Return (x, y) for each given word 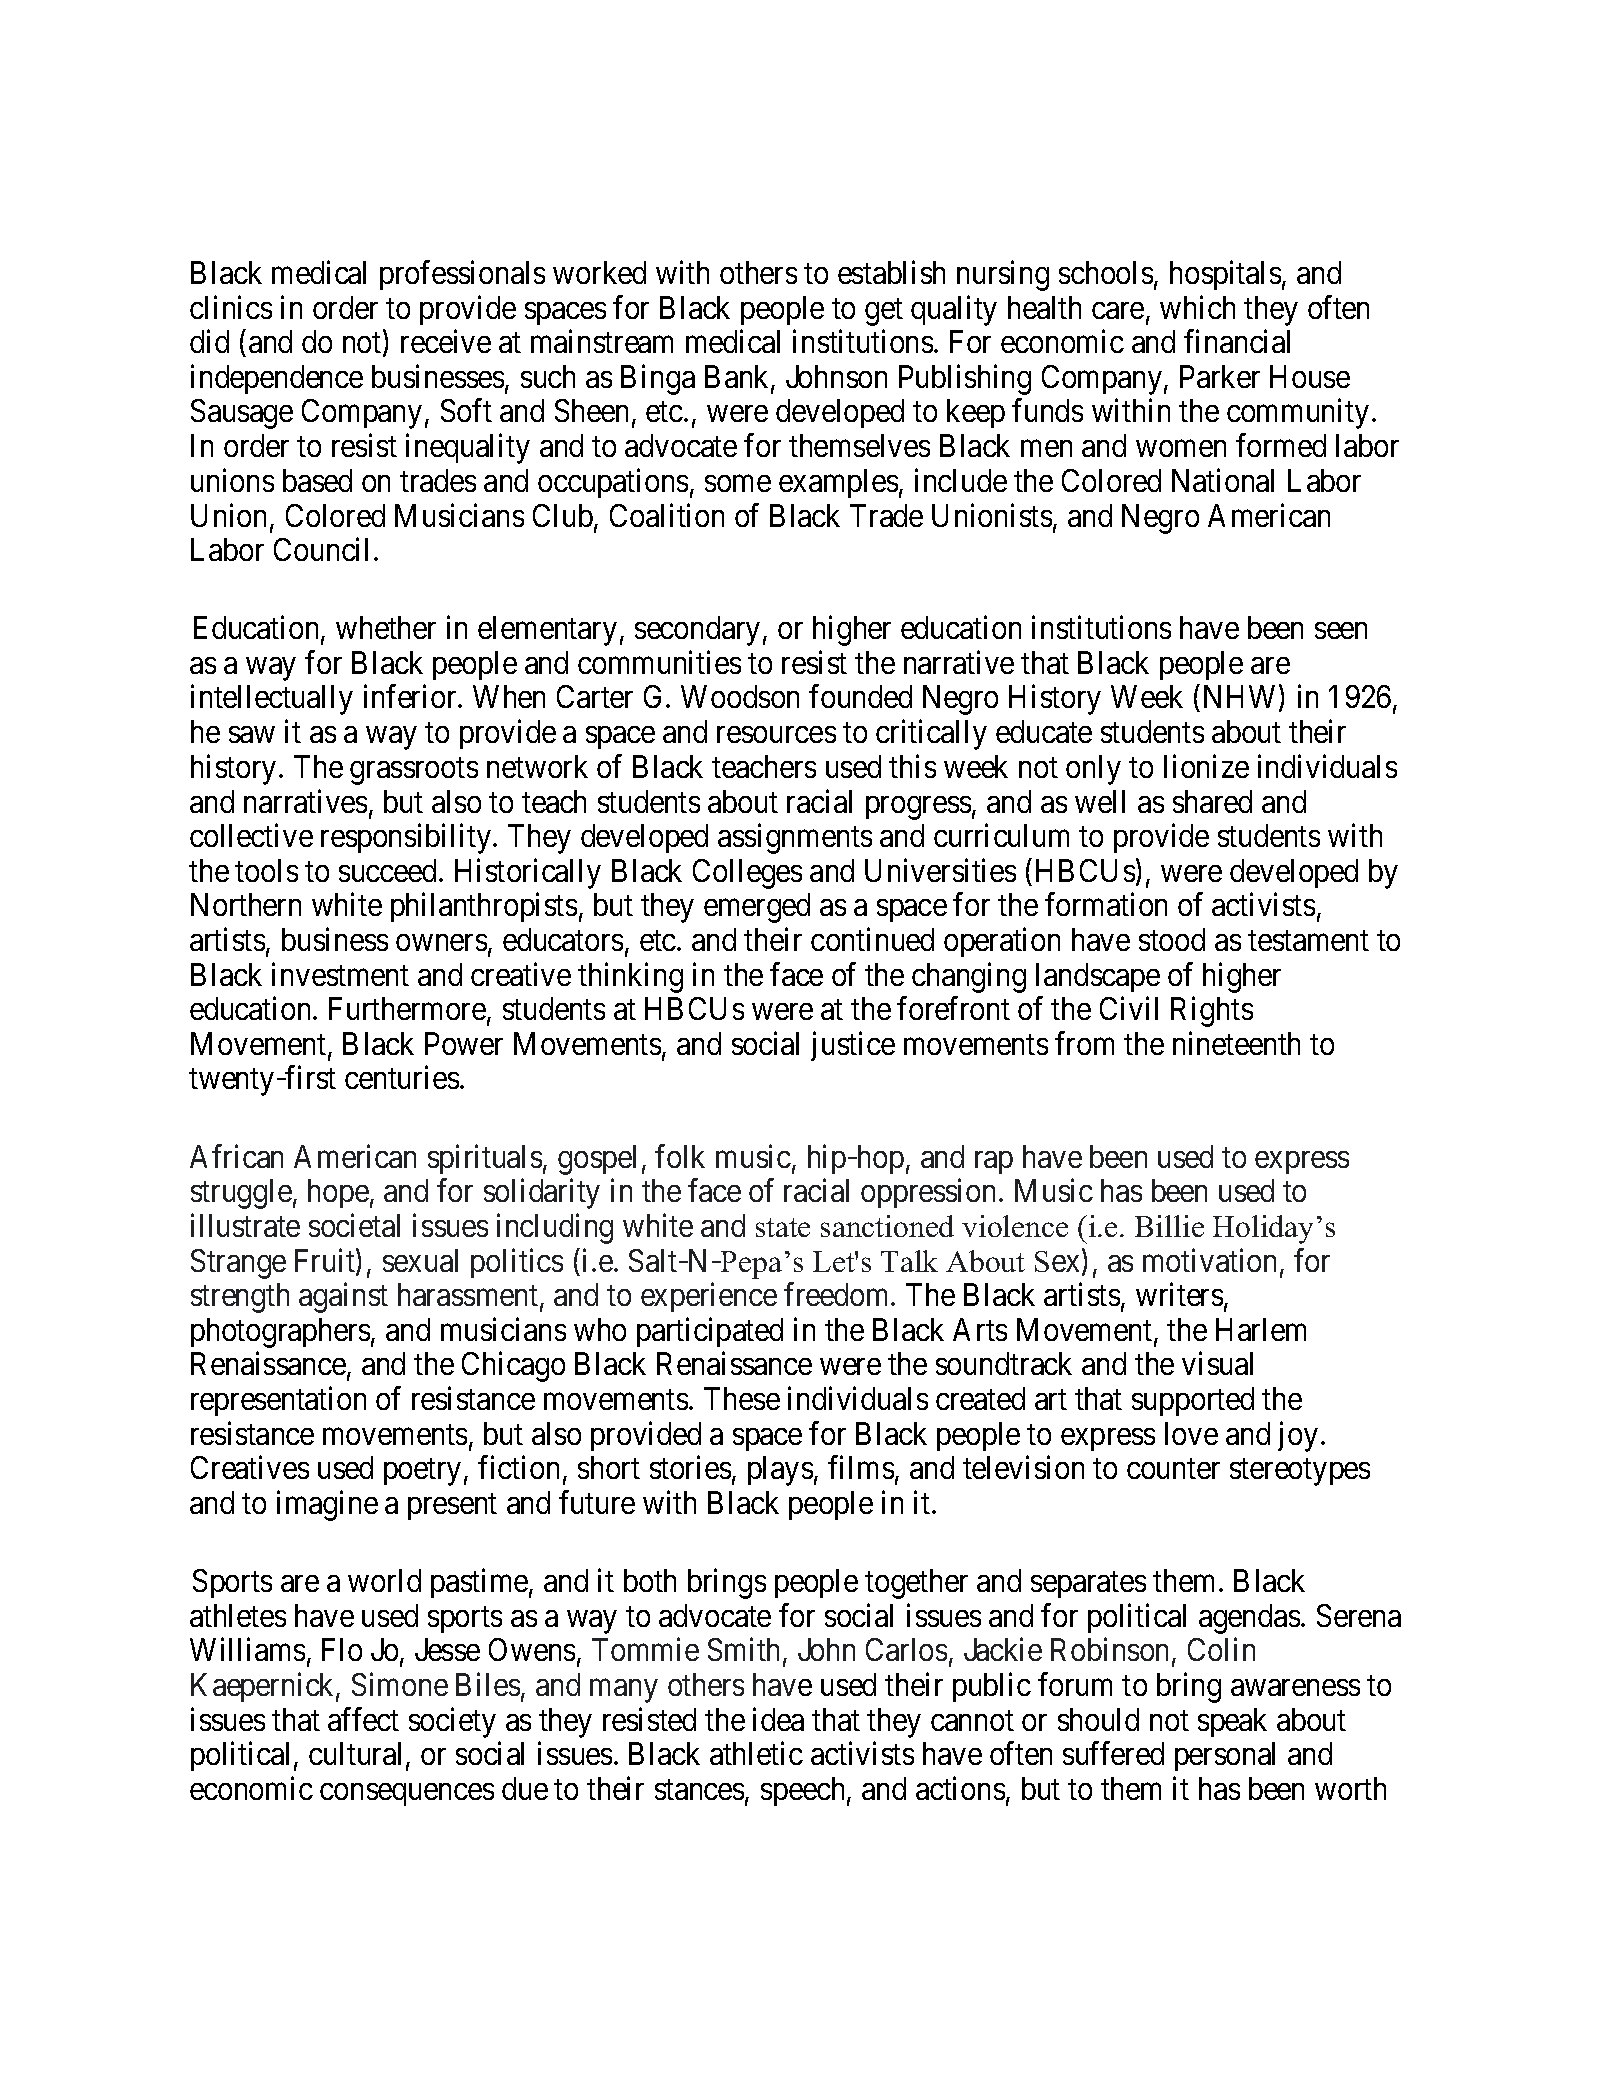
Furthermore (407, 1008)
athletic (756, 1753)
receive (446, 341)
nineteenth (1236, 1043)
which (1197, 307)
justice (853, 1046)
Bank (738, 378)
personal (1225, 1756)
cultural (358, 1755)
